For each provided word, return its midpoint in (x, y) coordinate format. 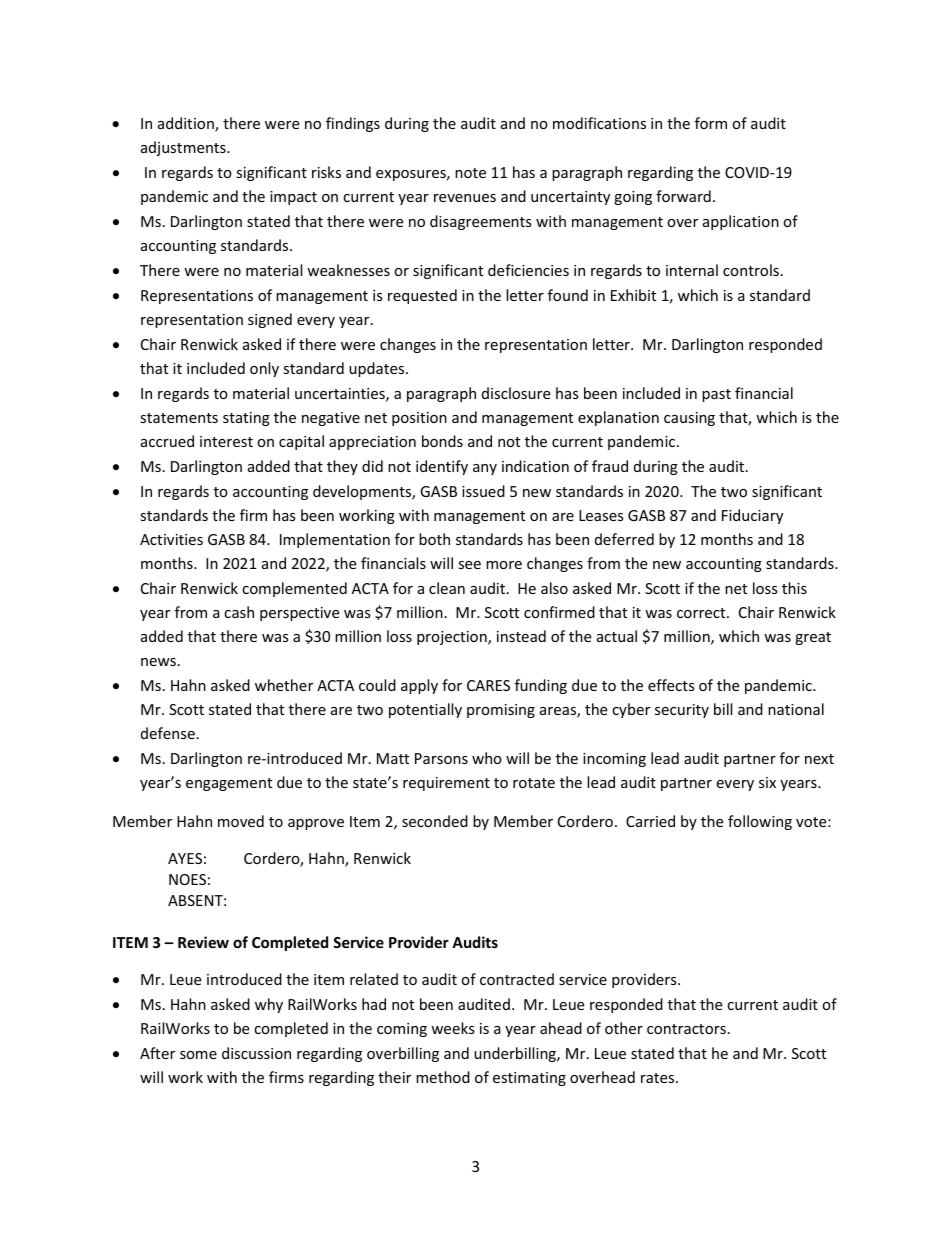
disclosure (516, 393)
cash (239, 612)
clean (447, 588)
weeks (453, 1028)
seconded (435, 821)
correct (702, 613)
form (711, 123)
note (470, 173)
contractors (686, 1029)
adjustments (184, 148)
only (264, 369)
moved (241, 821)
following (760, 822)
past (716, 395)
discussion (256, 1053)
